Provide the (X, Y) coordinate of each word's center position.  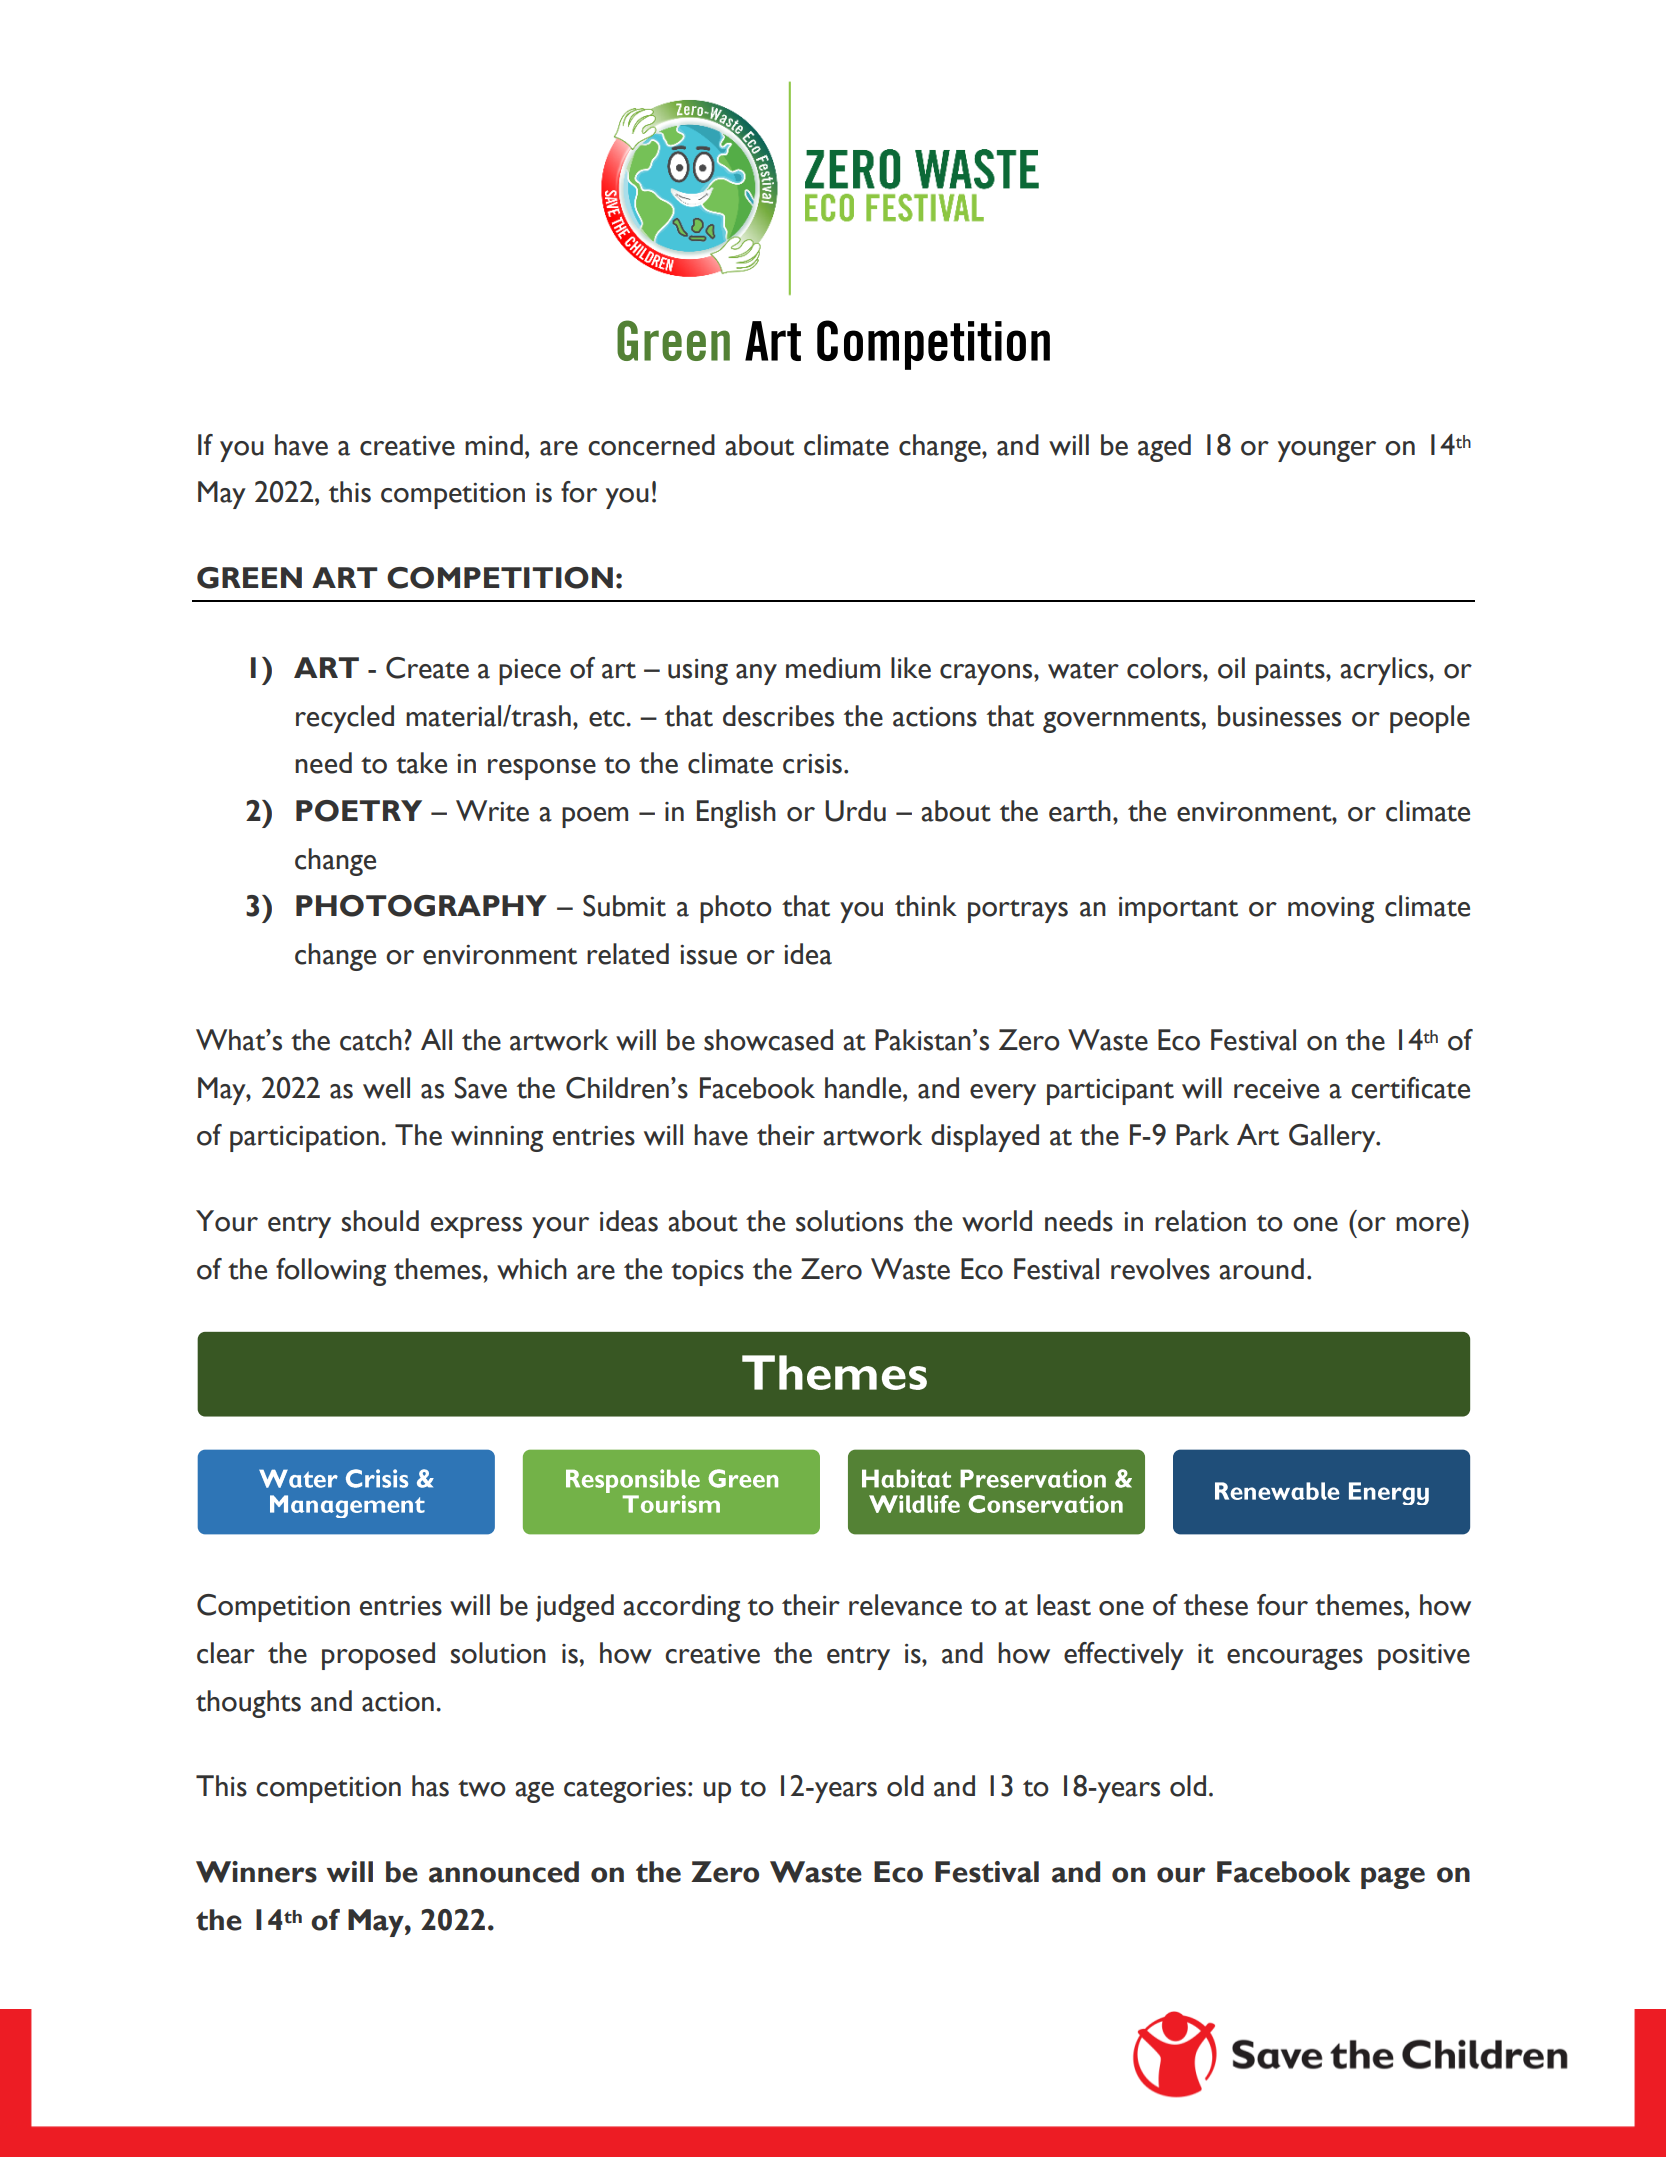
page (1393, 1878)
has (430, 1786)
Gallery (1333, 1138)
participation (304, 1139)
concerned (651, 445)
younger (1327, 451)
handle (864, 1088)
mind (494, 444)
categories (625, 1790)
